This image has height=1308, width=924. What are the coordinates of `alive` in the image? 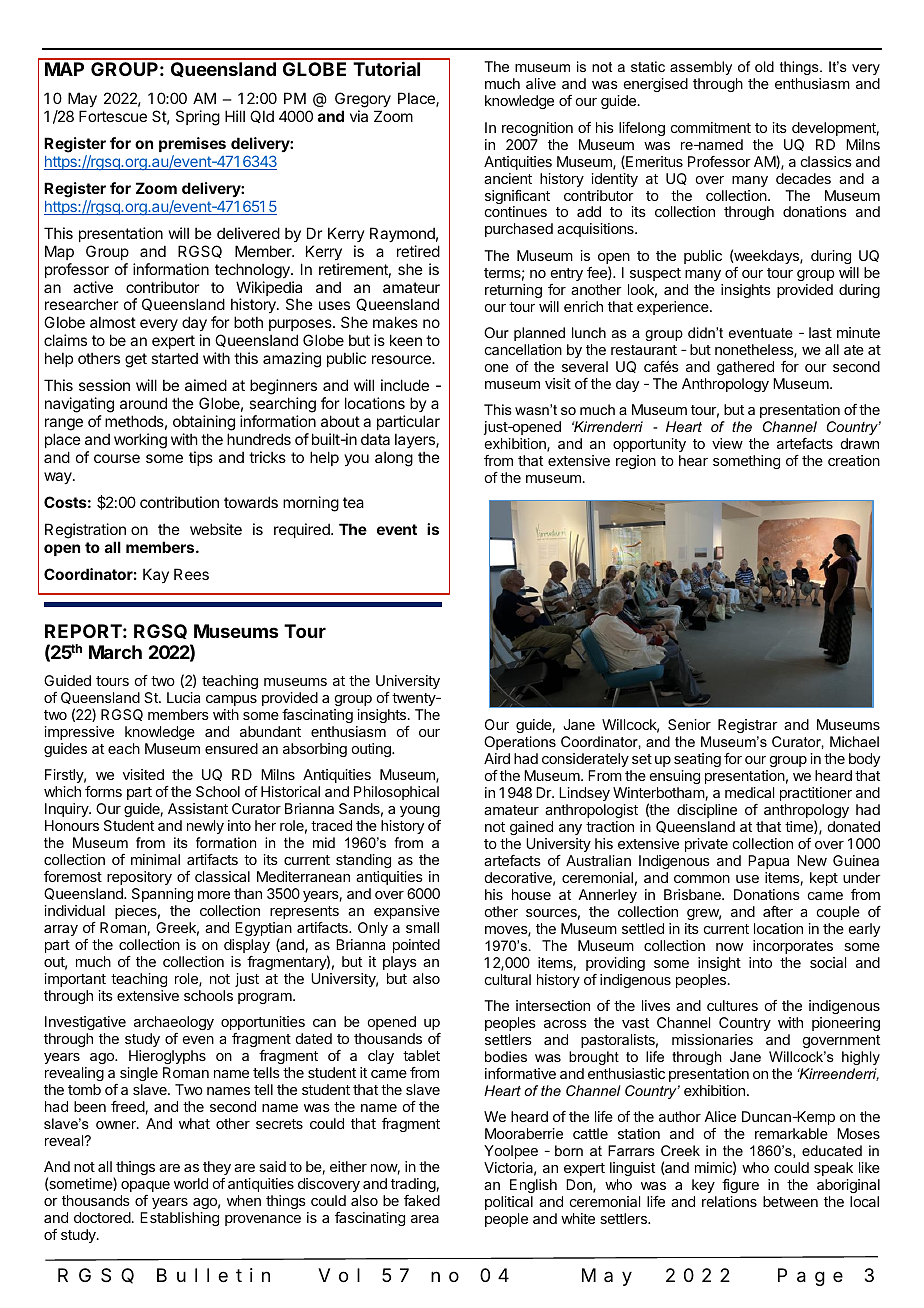 It's located at (541, 83).
